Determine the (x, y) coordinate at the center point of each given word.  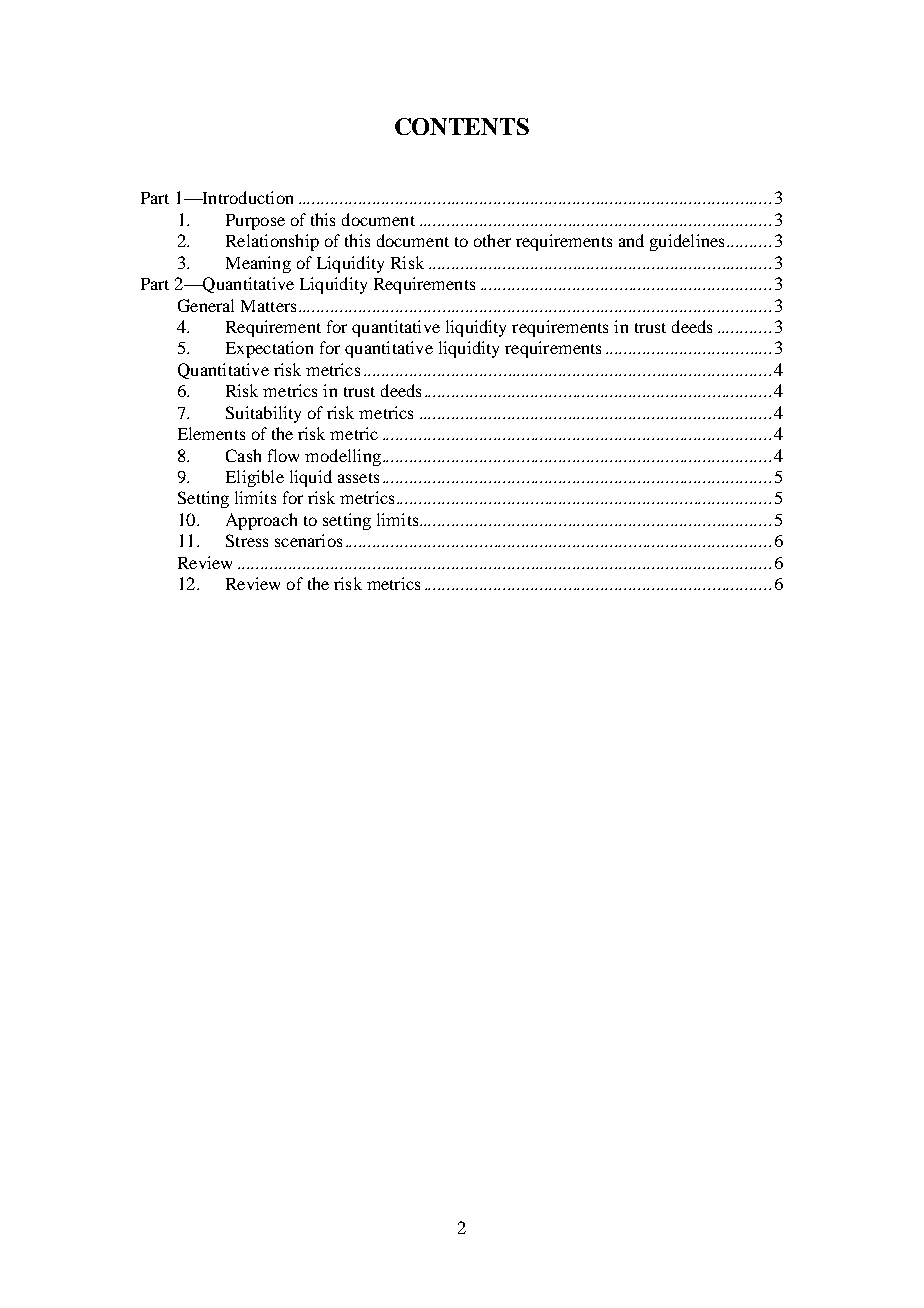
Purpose (255, 222)
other (492, 240)
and (631, 240)
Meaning (258, 264)
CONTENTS (462, 126)
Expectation (269, 349)
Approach (261, 521)
